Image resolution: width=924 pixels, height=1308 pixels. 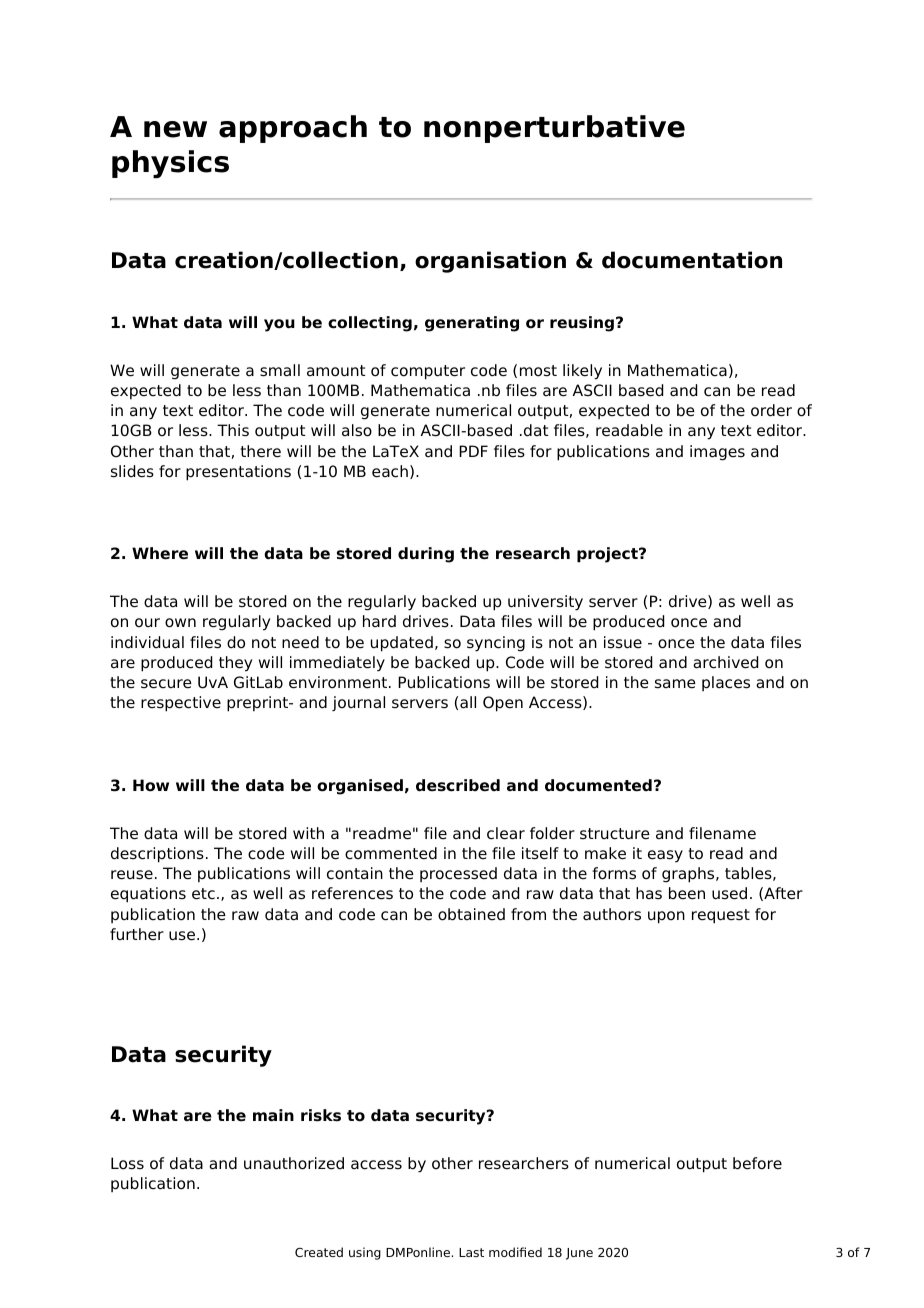 What do you see at coordinates (426, 555) in the page?
I see `during` at bounding box center [426, 555].
